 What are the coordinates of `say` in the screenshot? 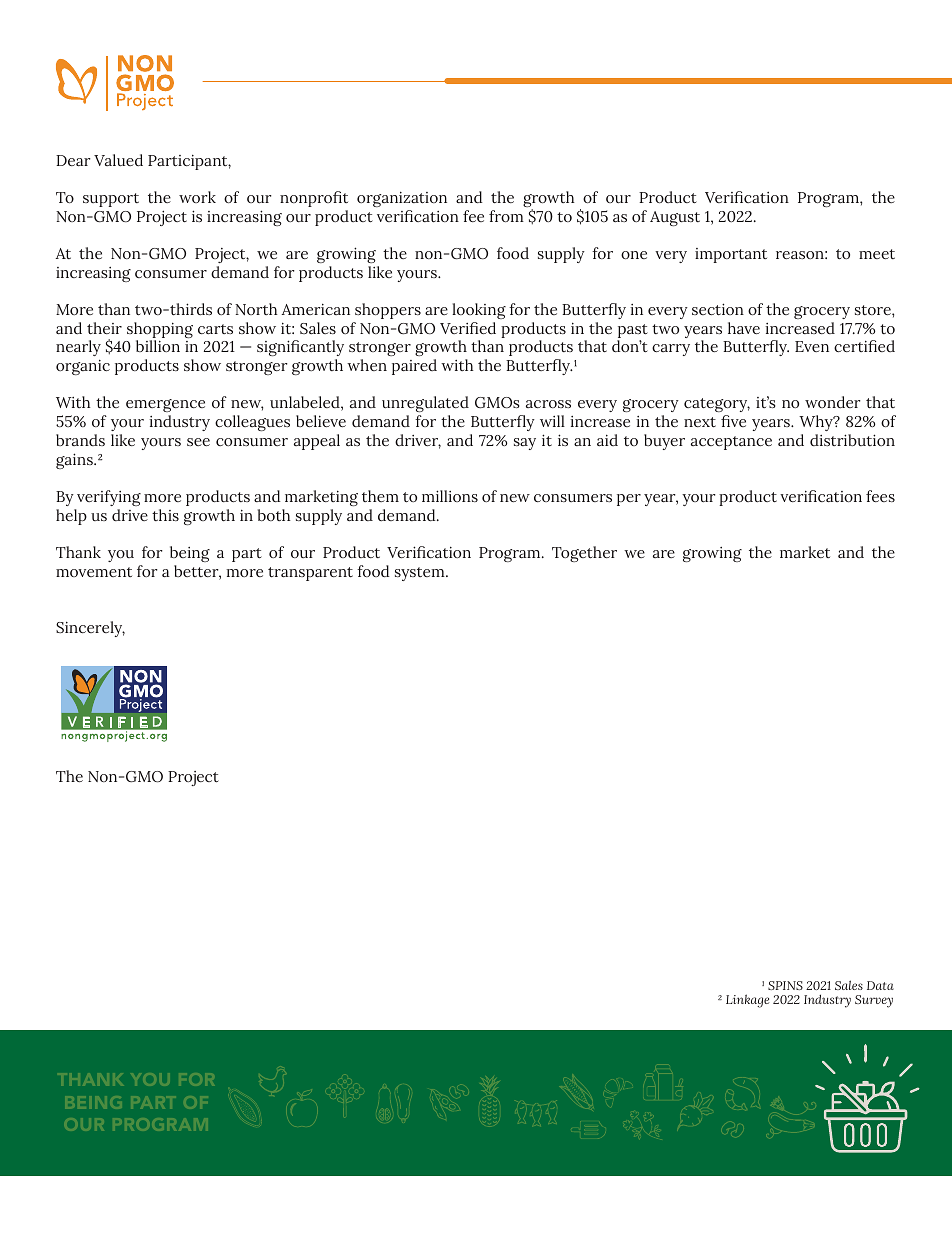 It's located at (525, 444).
